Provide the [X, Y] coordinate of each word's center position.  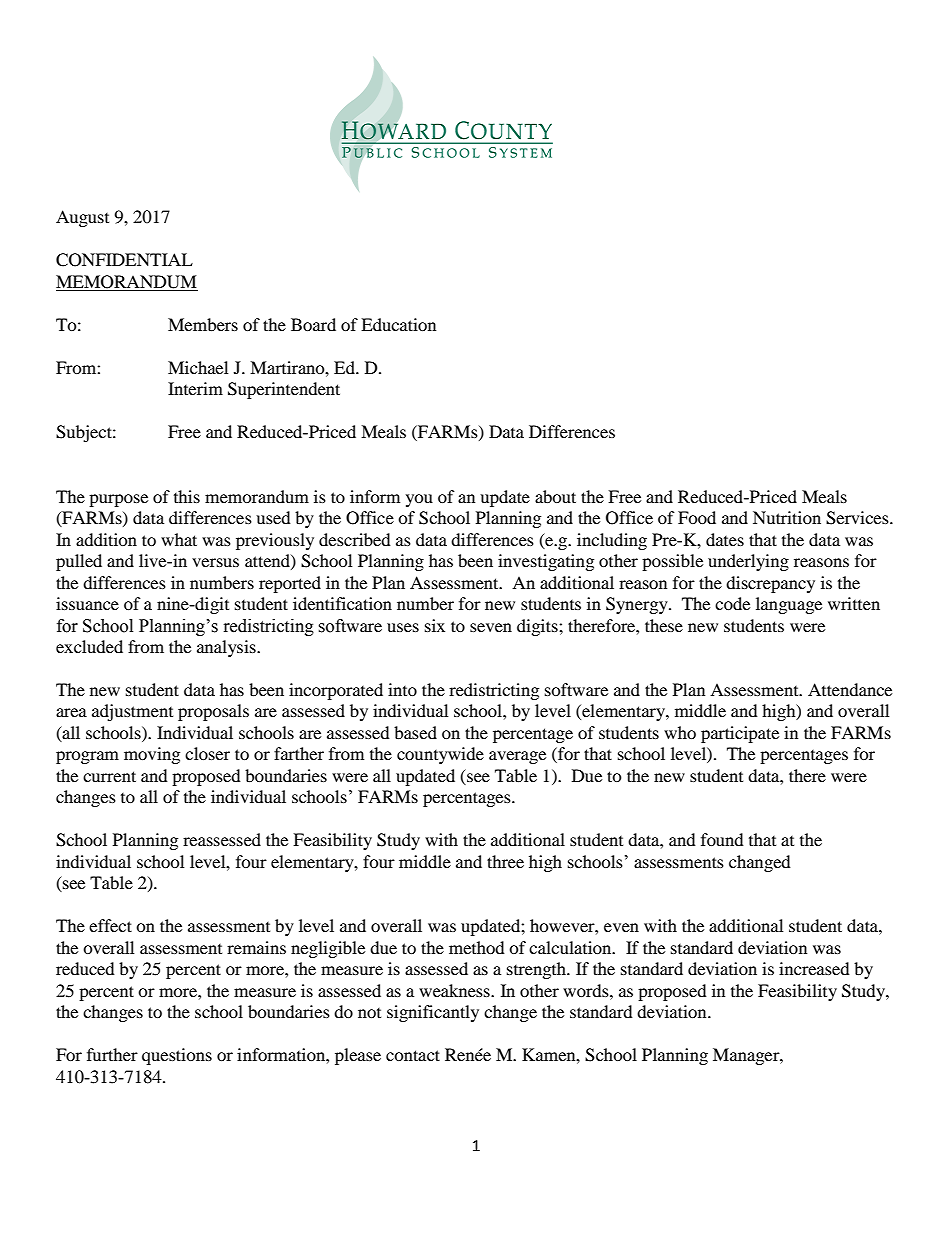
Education [398, 324]
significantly [433, 1013]
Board [313, 324]
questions [177, 1056]
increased [814, 968]
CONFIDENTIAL [124, 260]
